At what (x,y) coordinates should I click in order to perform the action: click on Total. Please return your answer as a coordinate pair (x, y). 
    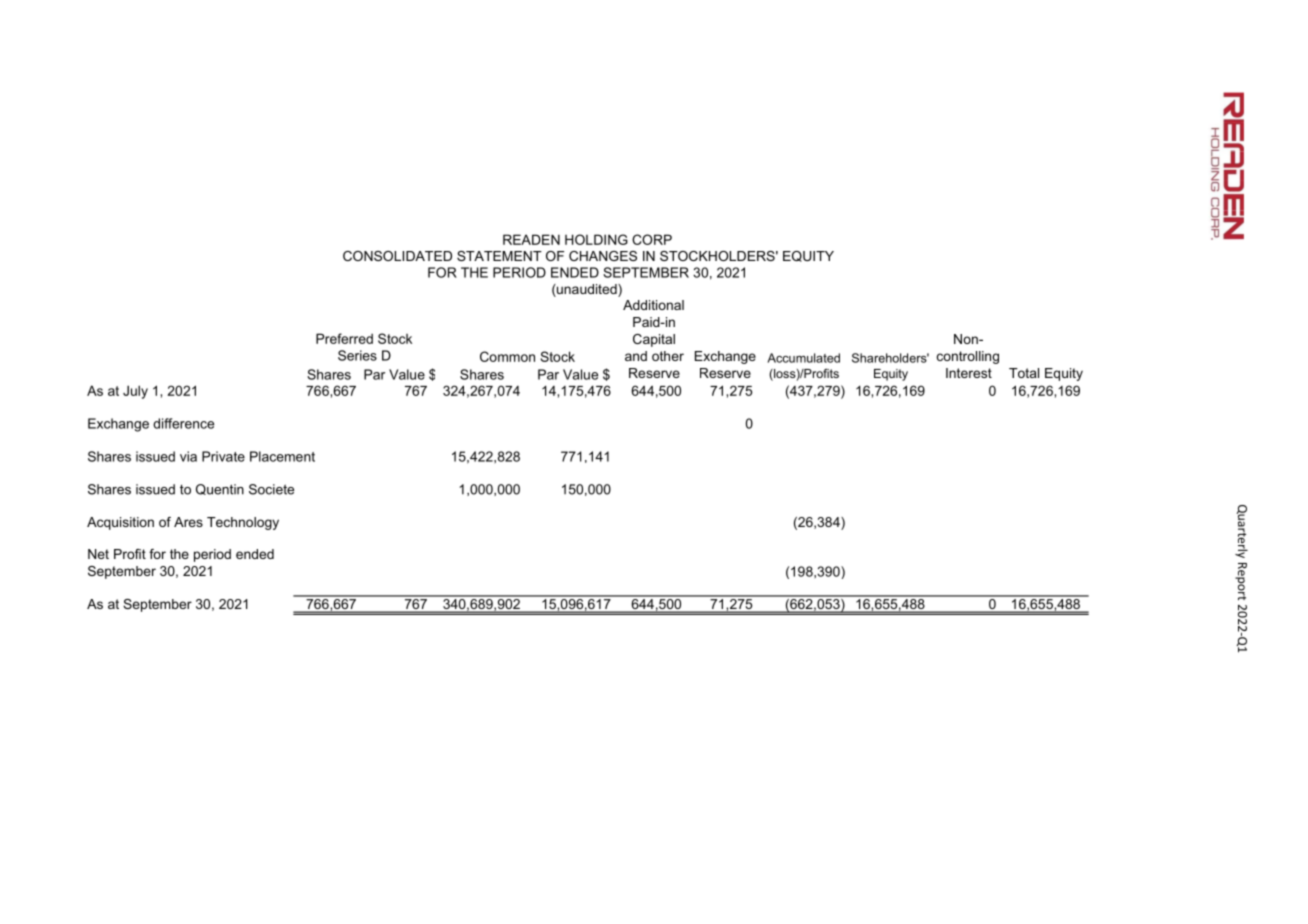
    Looking at the image, I should click on (1024, 373).
